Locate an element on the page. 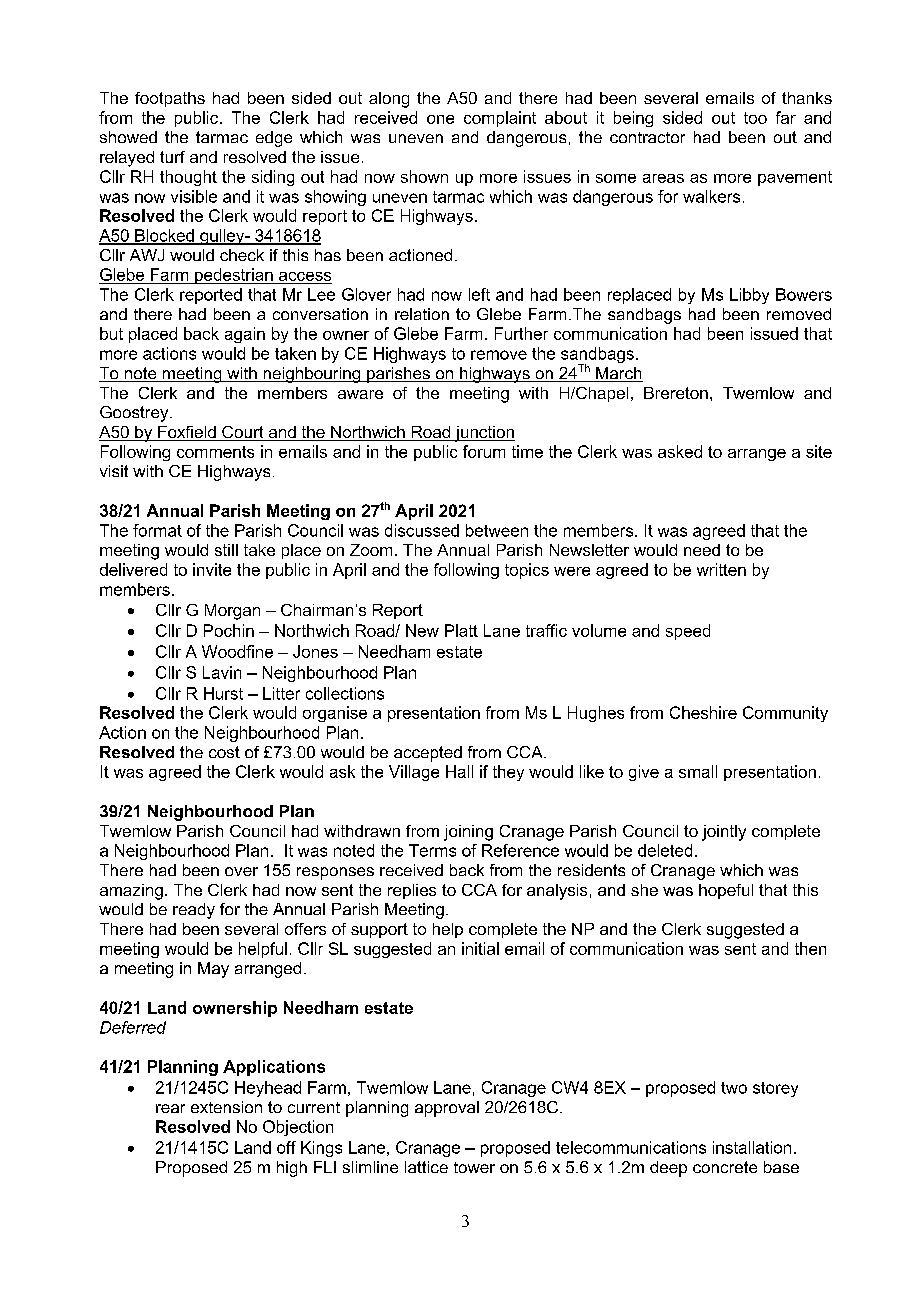  Cheshire is located at coordinates (703, 712).
